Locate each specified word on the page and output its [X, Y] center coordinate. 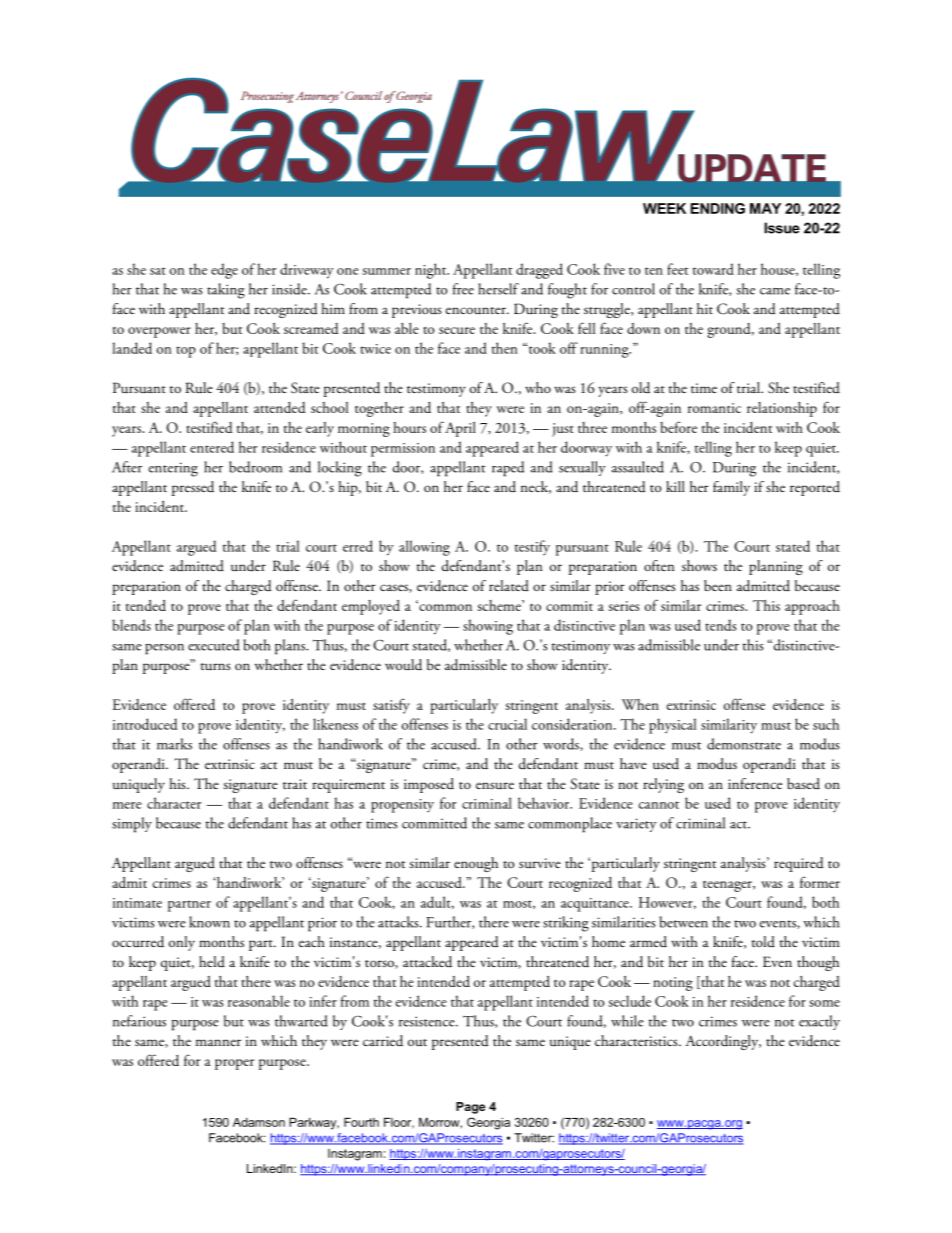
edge [224, 271]
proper [234, 1064]
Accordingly [723, 1042]
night [432, 271]
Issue [782, 228]
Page [470, 1108]
